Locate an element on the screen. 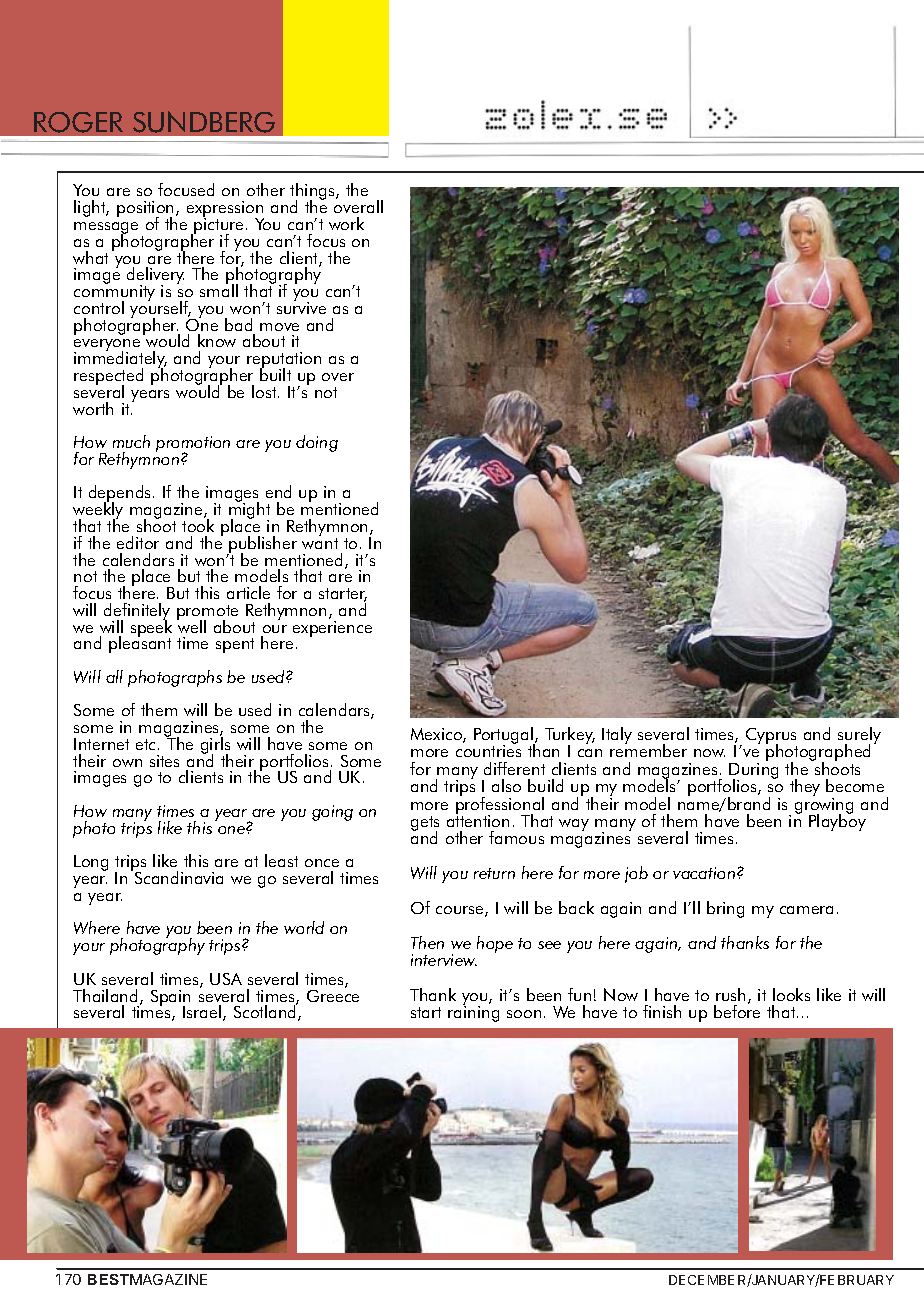  ROGER is located at coordinates (78, 122).
